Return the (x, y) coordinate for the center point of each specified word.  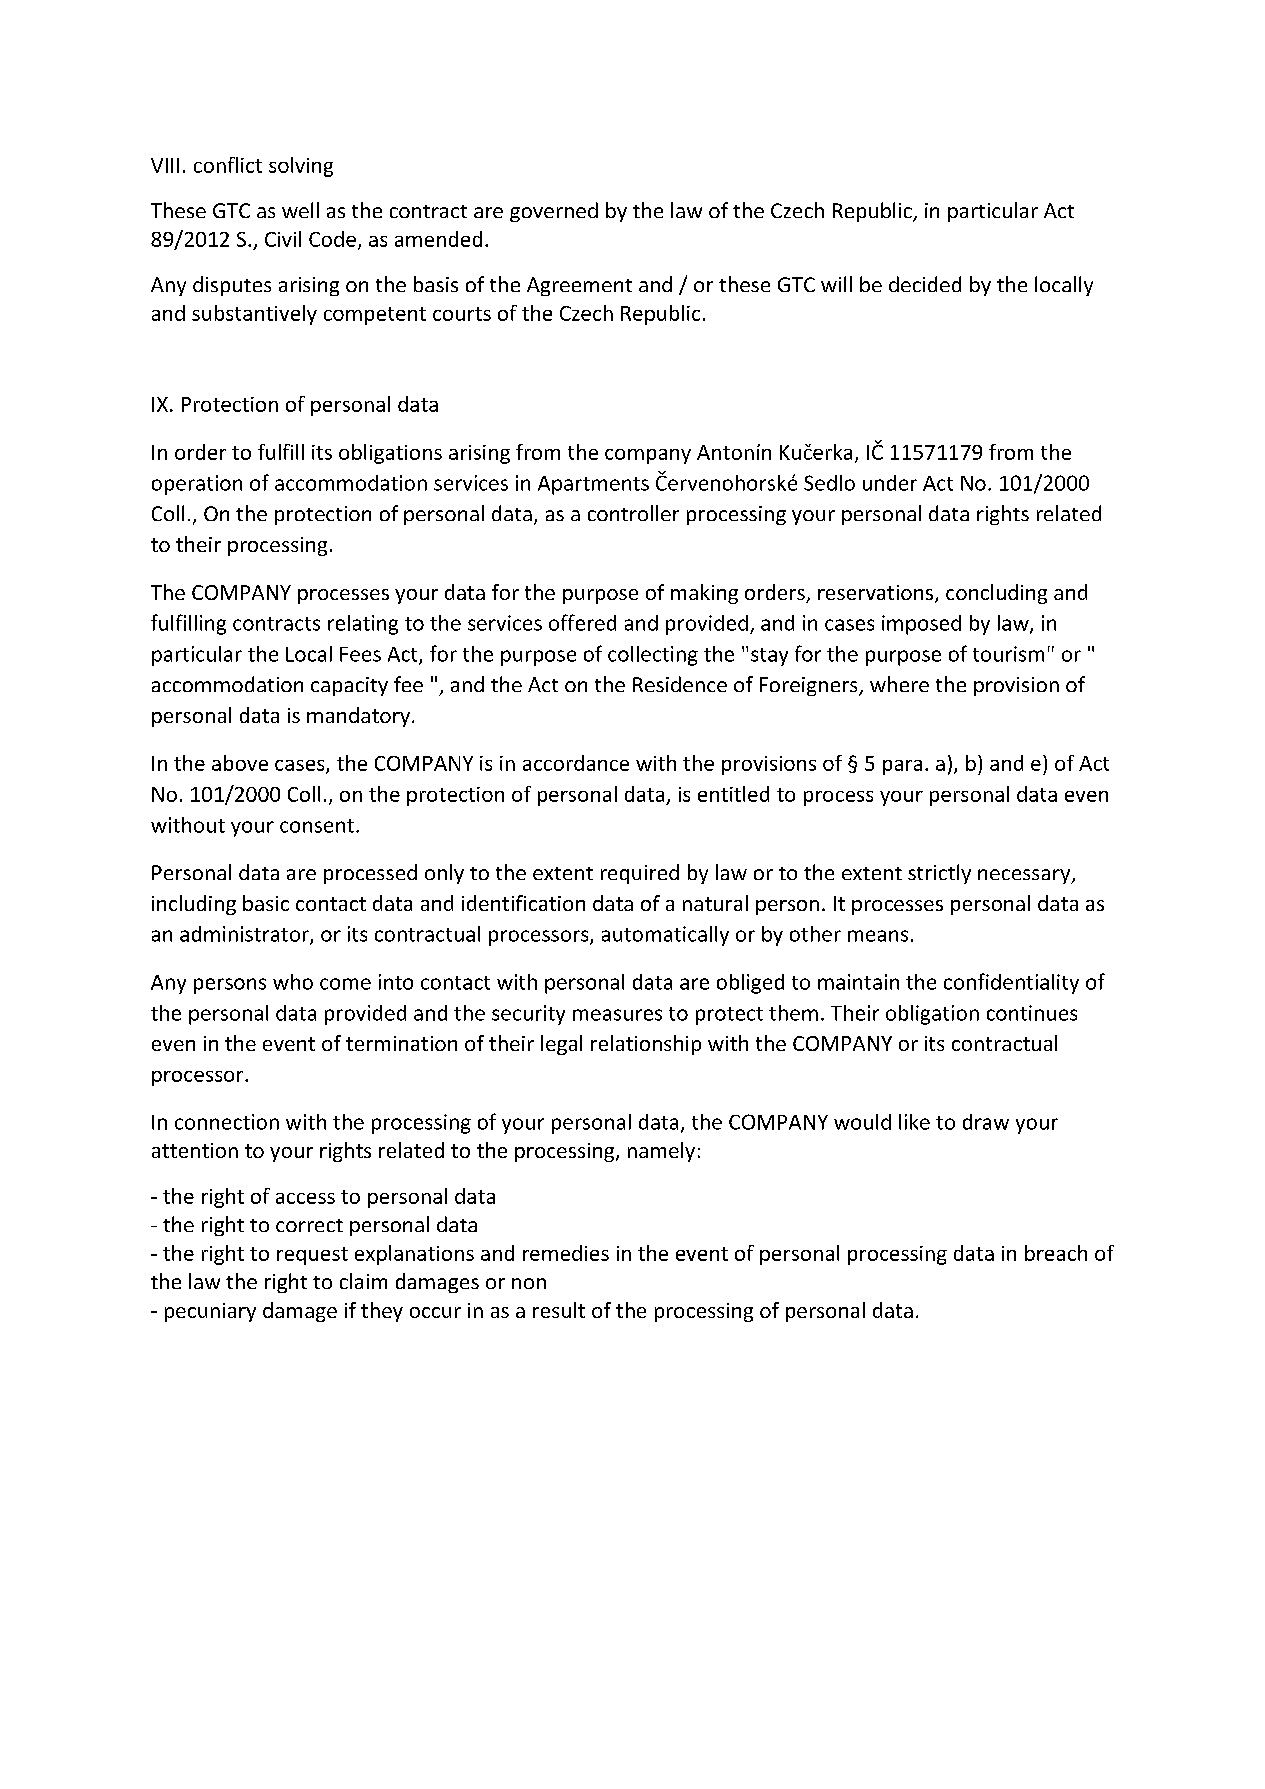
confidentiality (1011, 983)
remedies (566, 1253)
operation (197, 485)
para (902, 767)
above (240, 763)
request (312, 1256)
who (293, 982)
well (300, 210)
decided (925, 284)
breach (1056, 1253)
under (890, 483)
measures (617, 1015)
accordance (576, 763)
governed (554, 212)
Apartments (593, 485)
